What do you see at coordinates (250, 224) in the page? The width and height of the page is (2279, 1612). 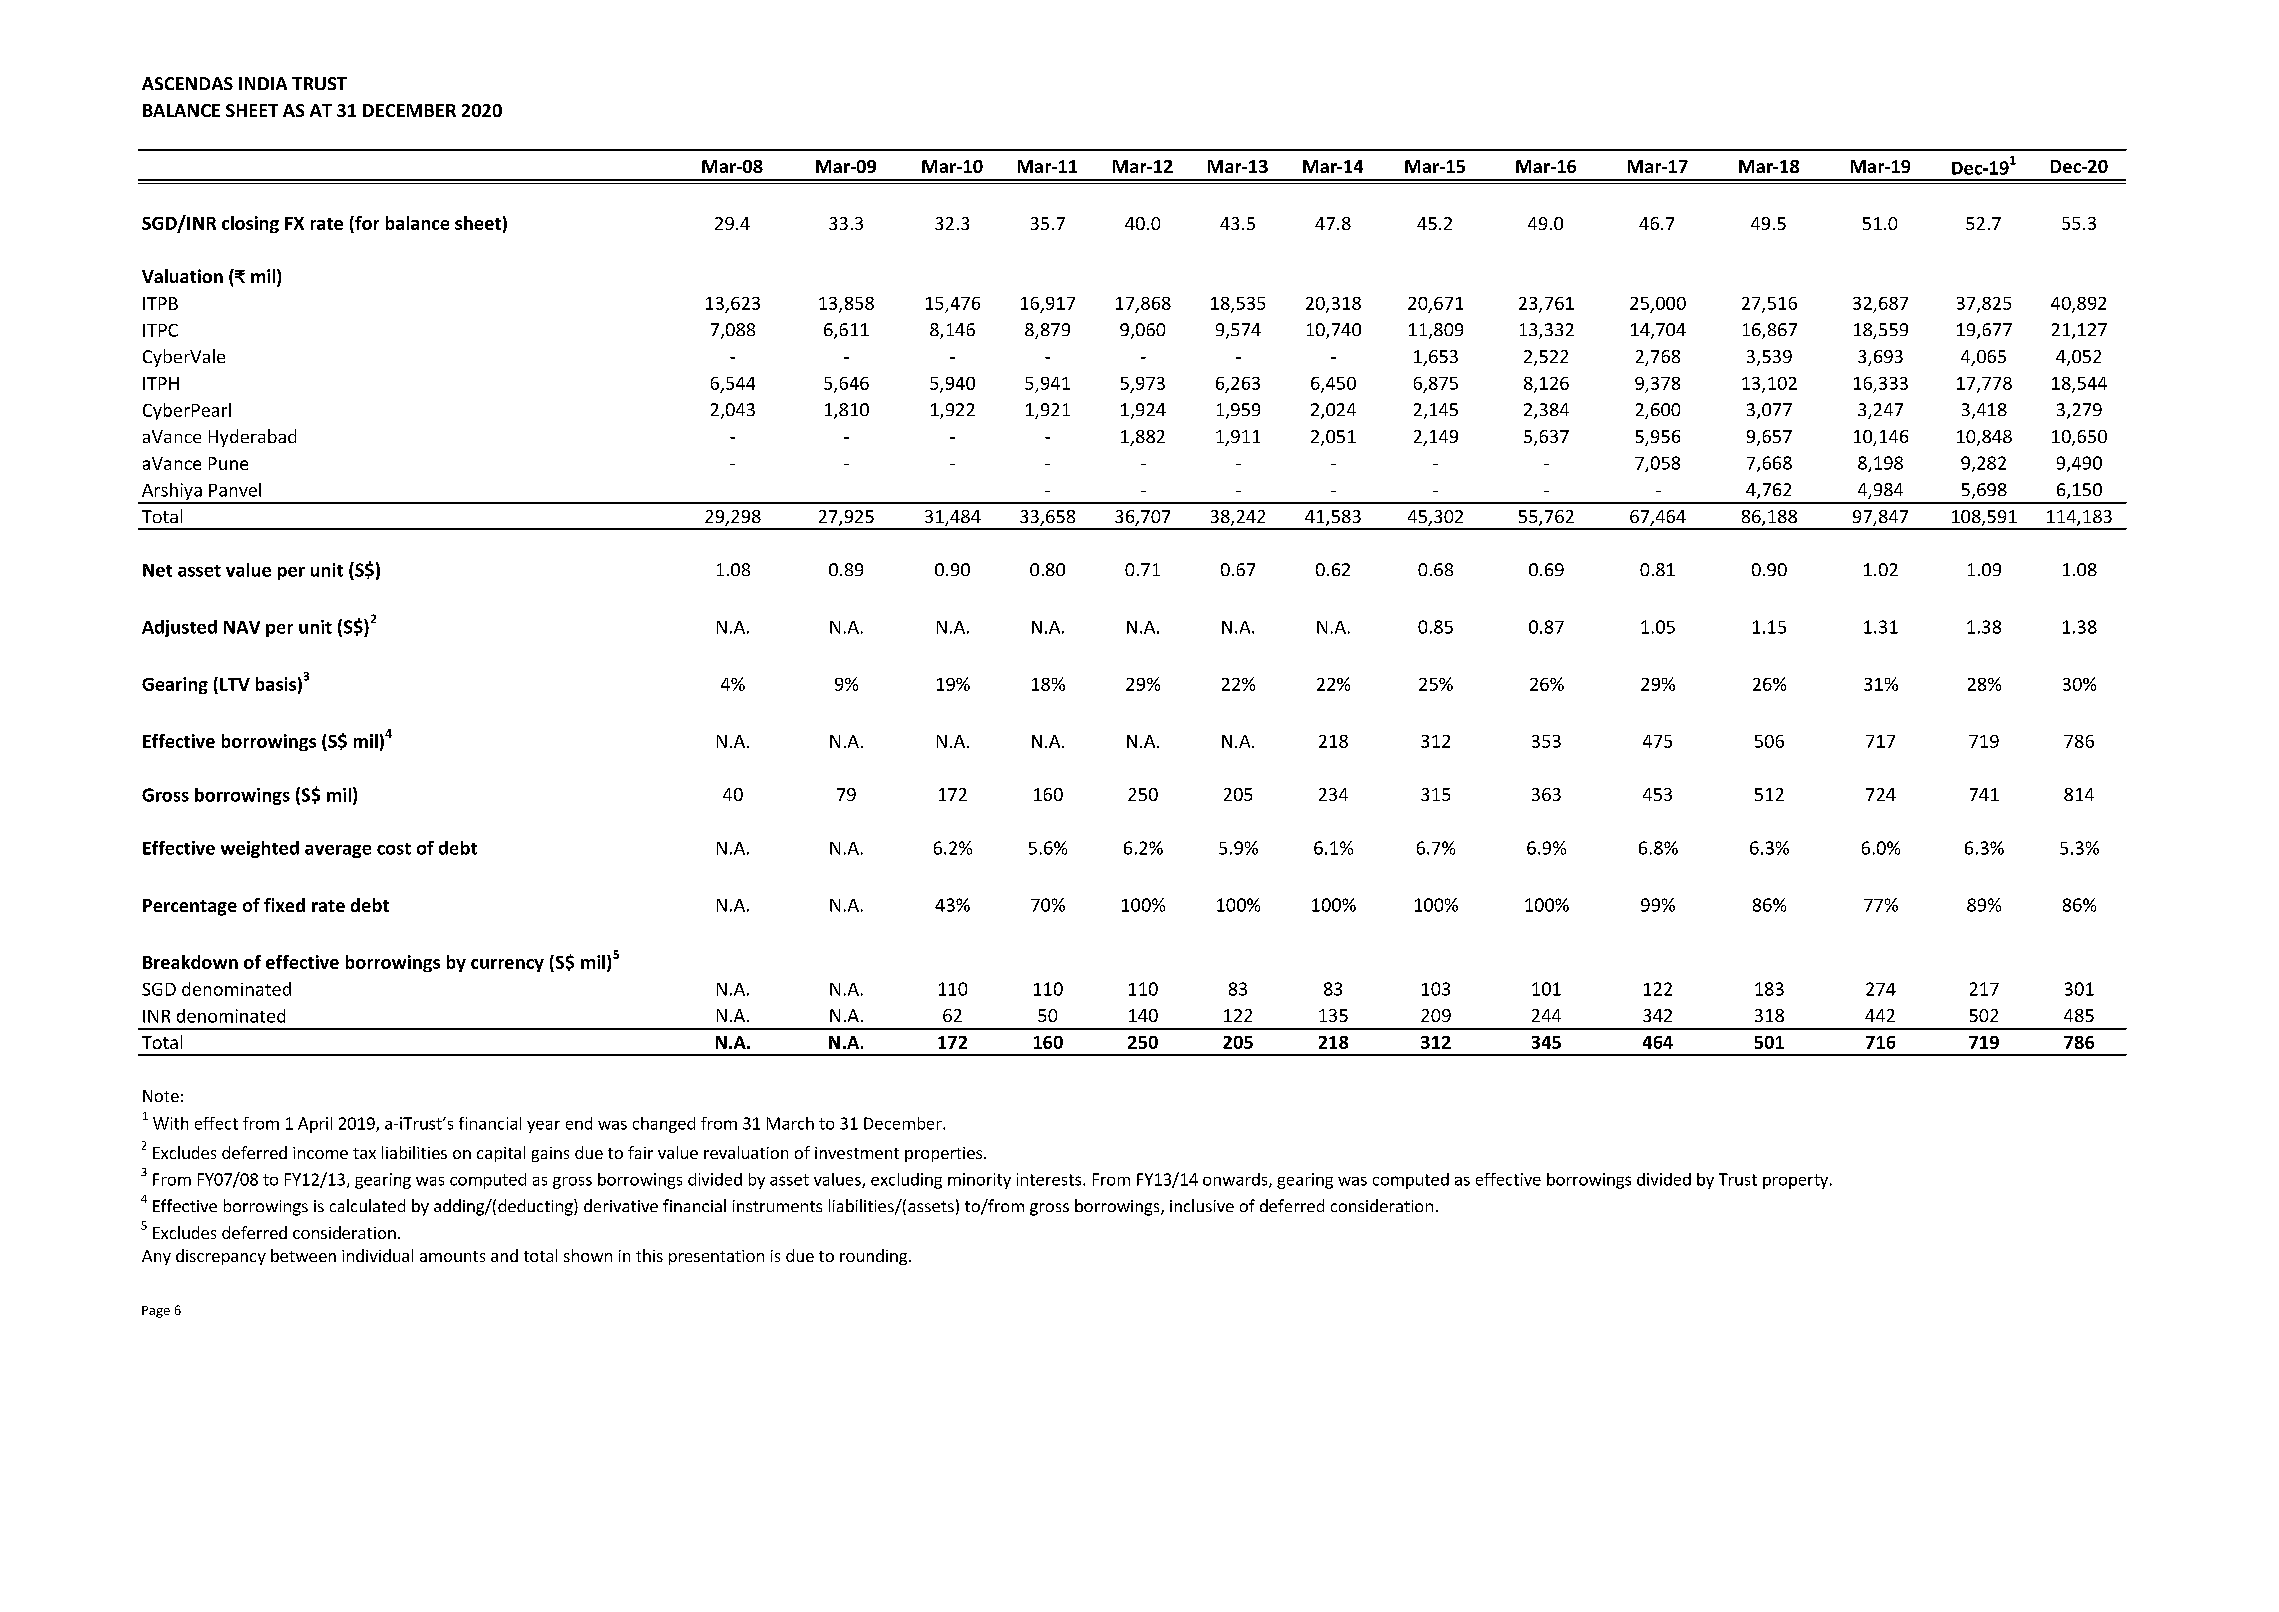 I see `closing` at bounding box center [250, 224].
